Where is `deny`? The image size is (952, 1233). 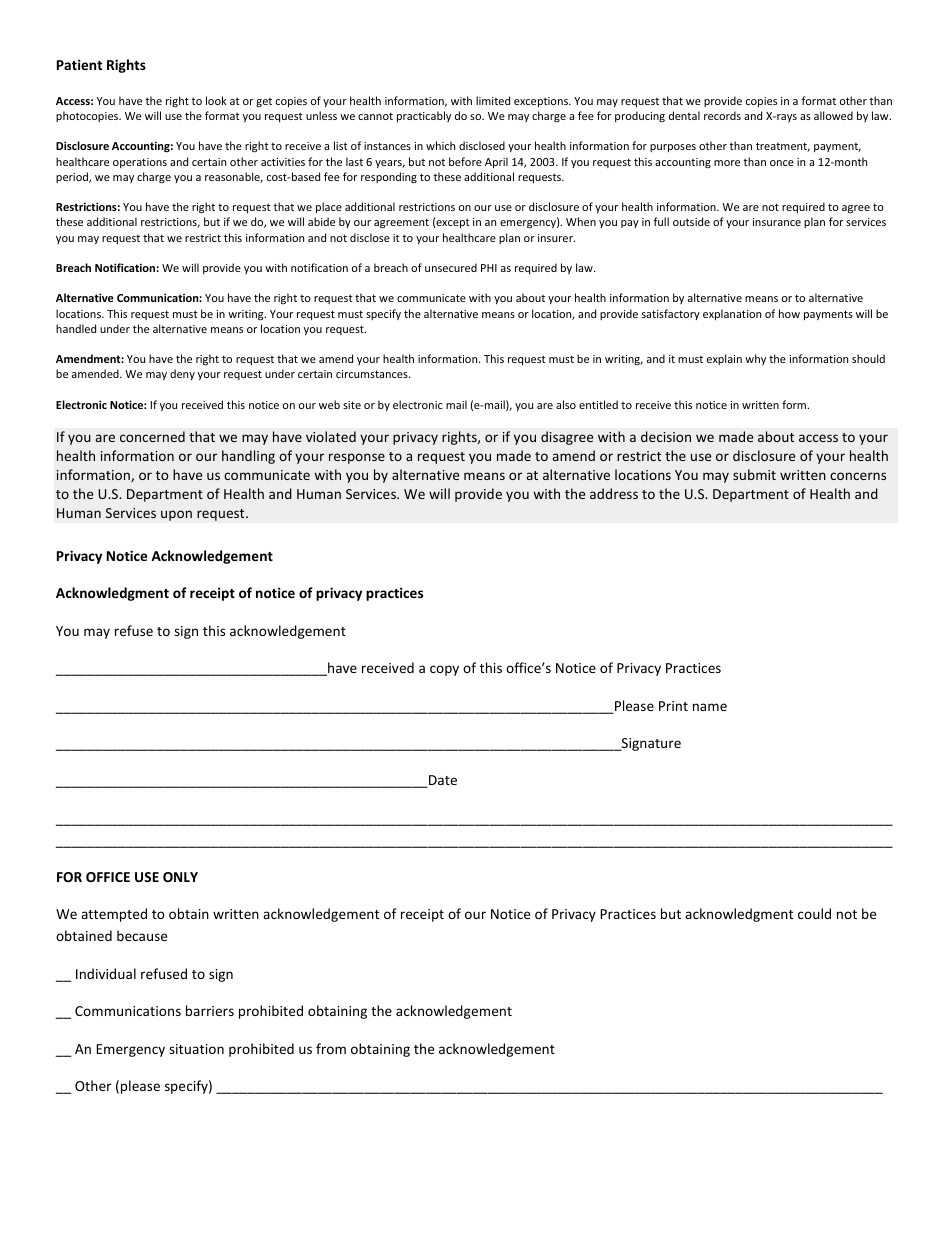
deny is located at coordinates (182, 374).
